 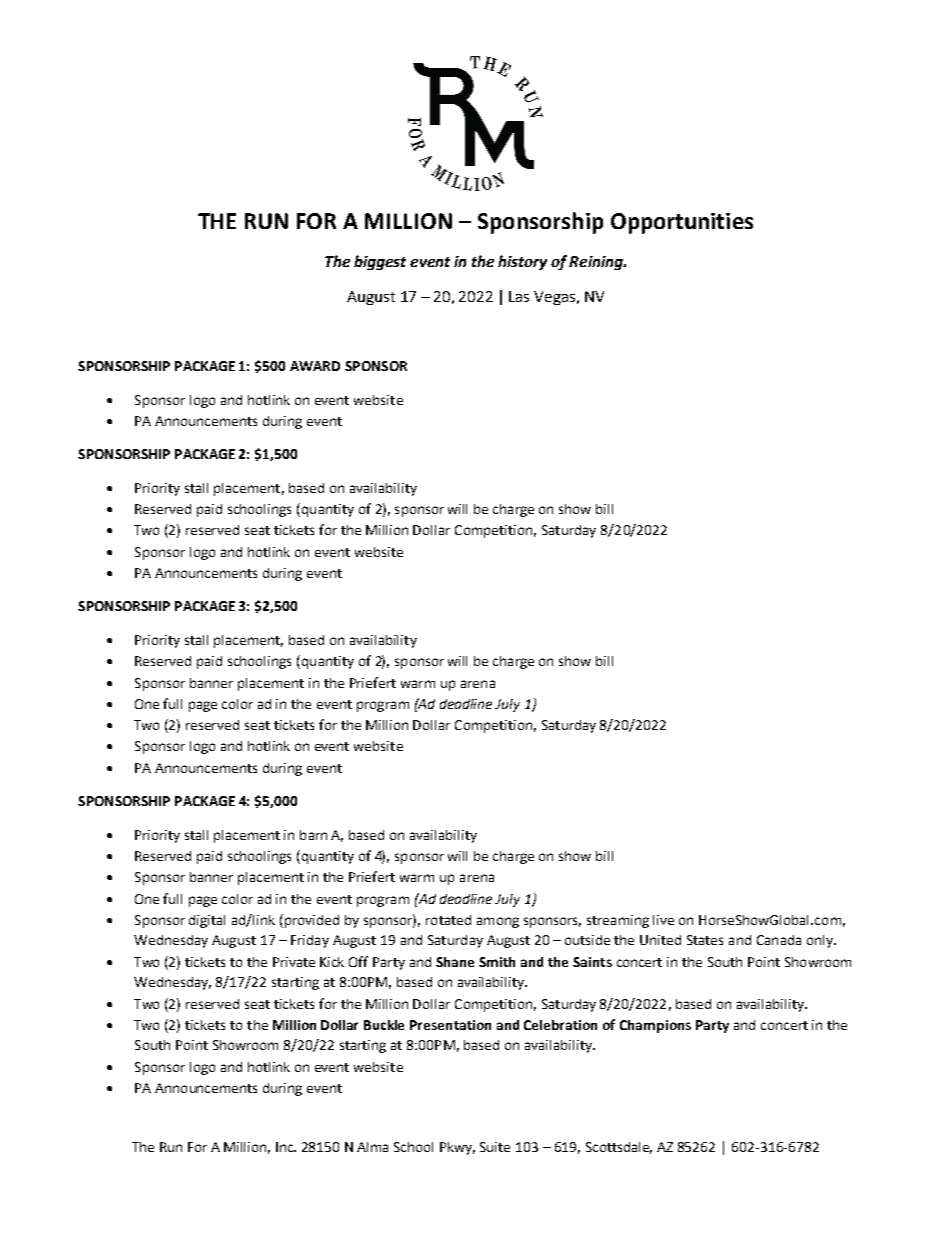 What do you see at coordinates (313, 835) in the document?
I see `barn` at bounding box center [313, 835].
